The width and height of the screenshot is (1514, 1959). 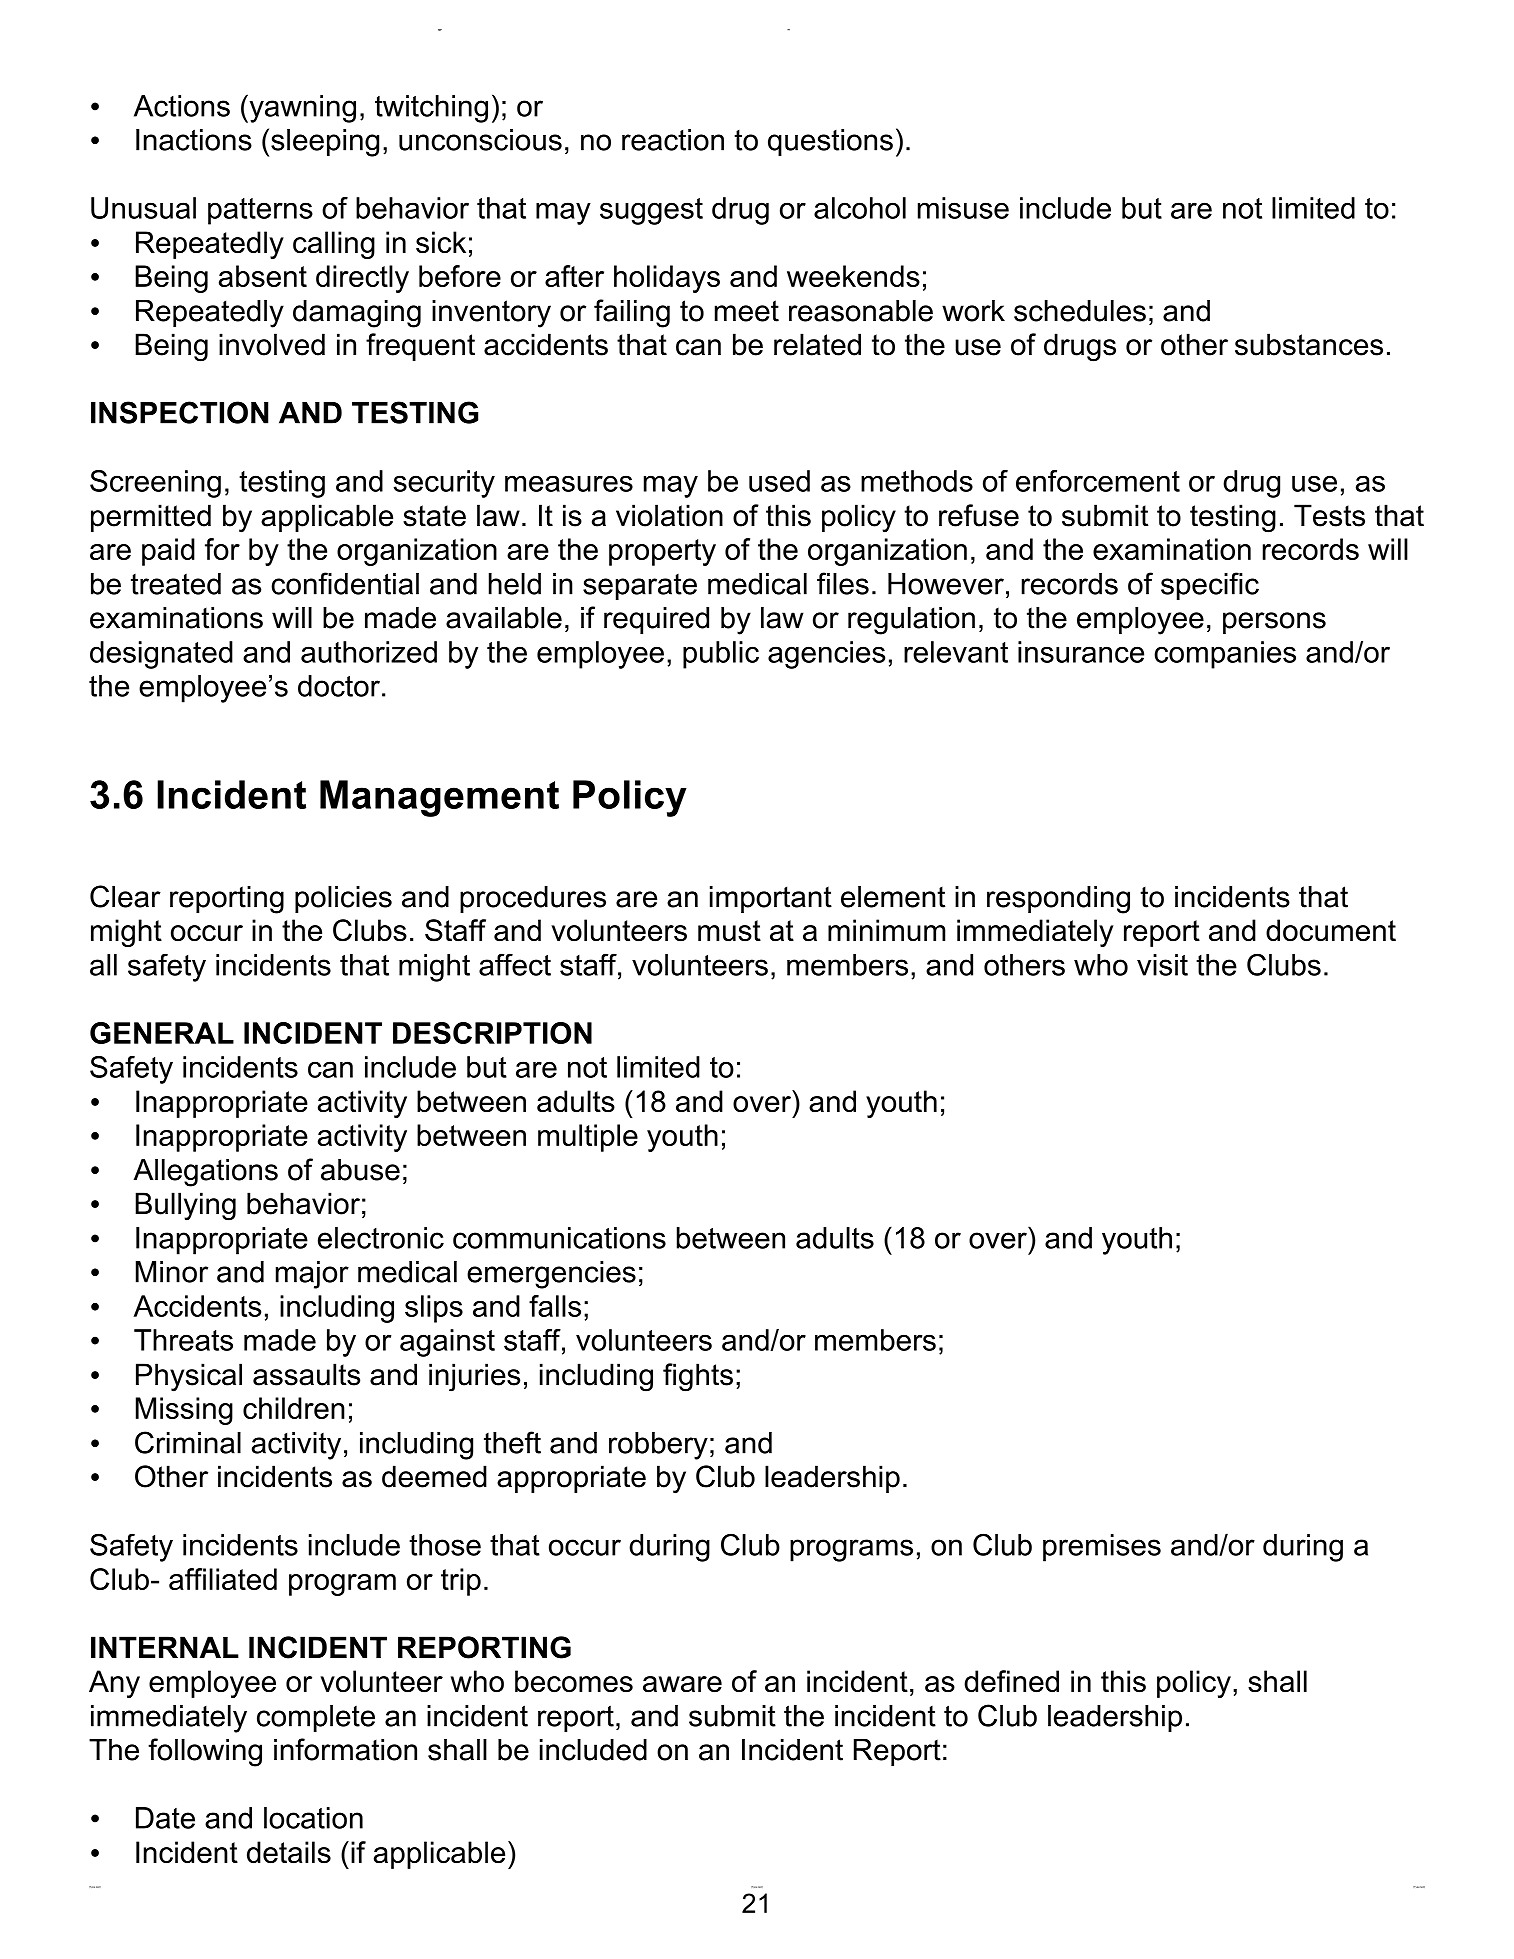 I want to click on must, so click(x=729, y=931).
